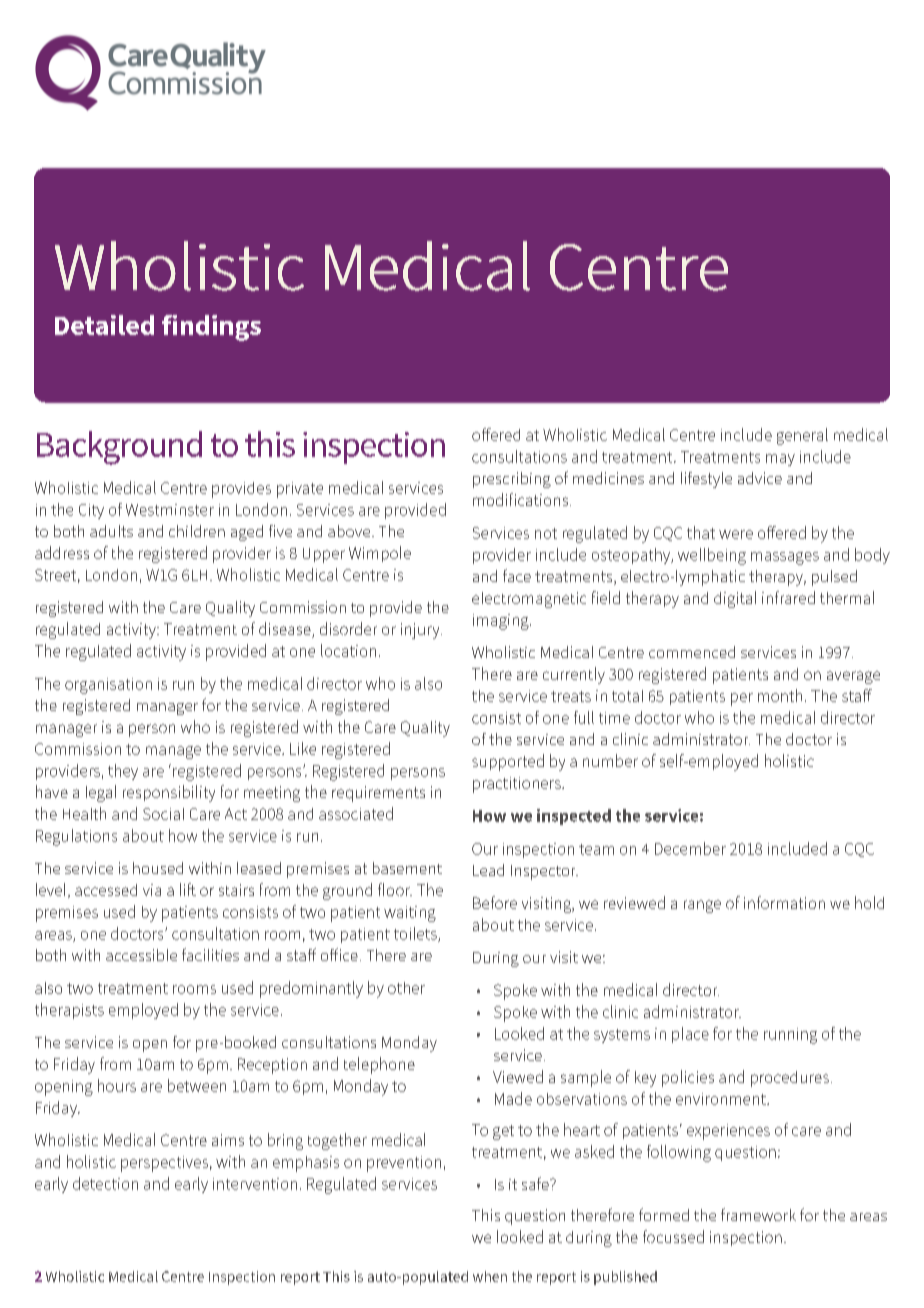 Image resolution: width=924 pixels, height=1308 pixels. I want to click on detection, so click(105, 1183).
